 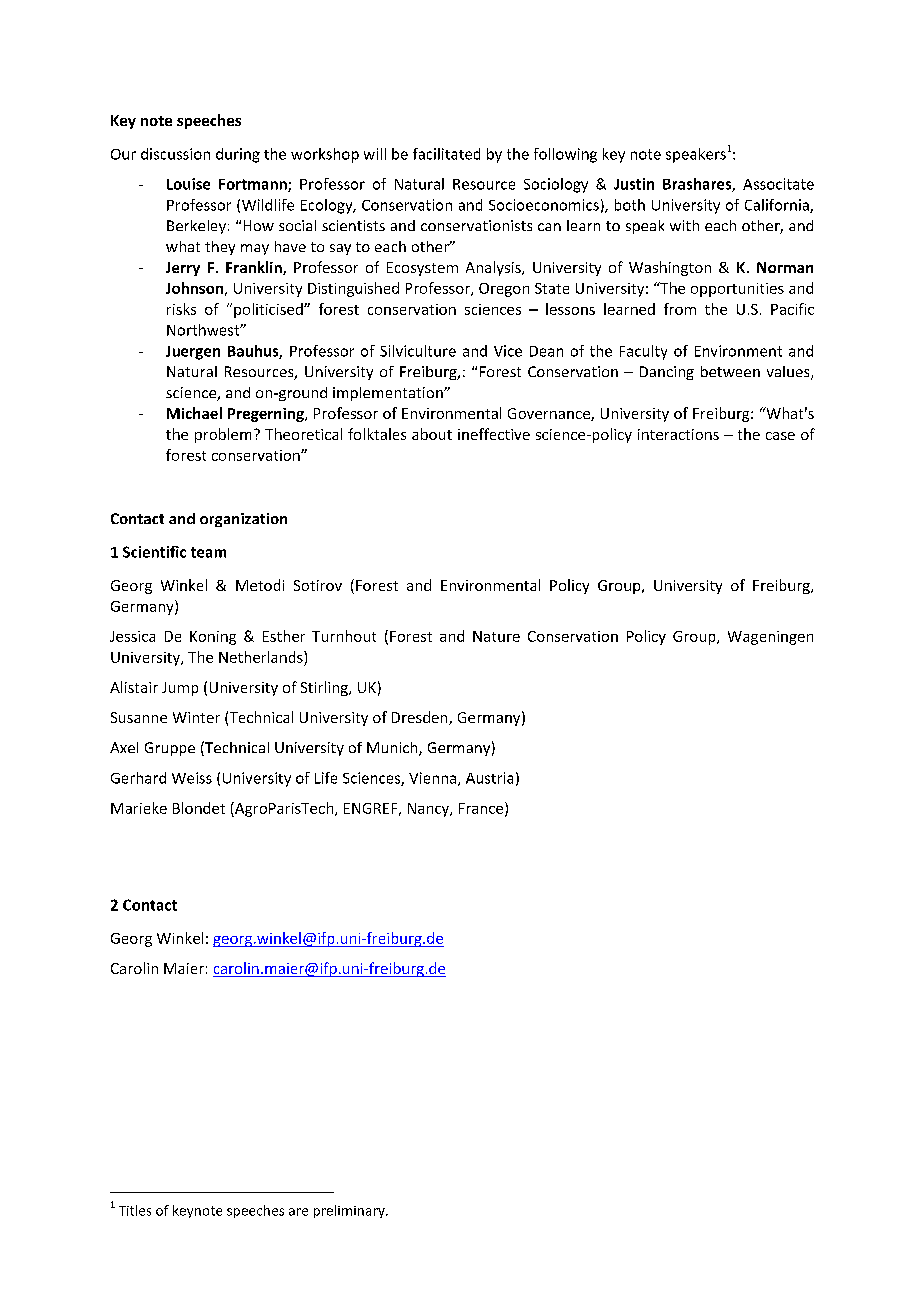 What do you see at coordinates (421, 718) in the screenshot?
I see `Dresden` at bounding box center [421, 718].
